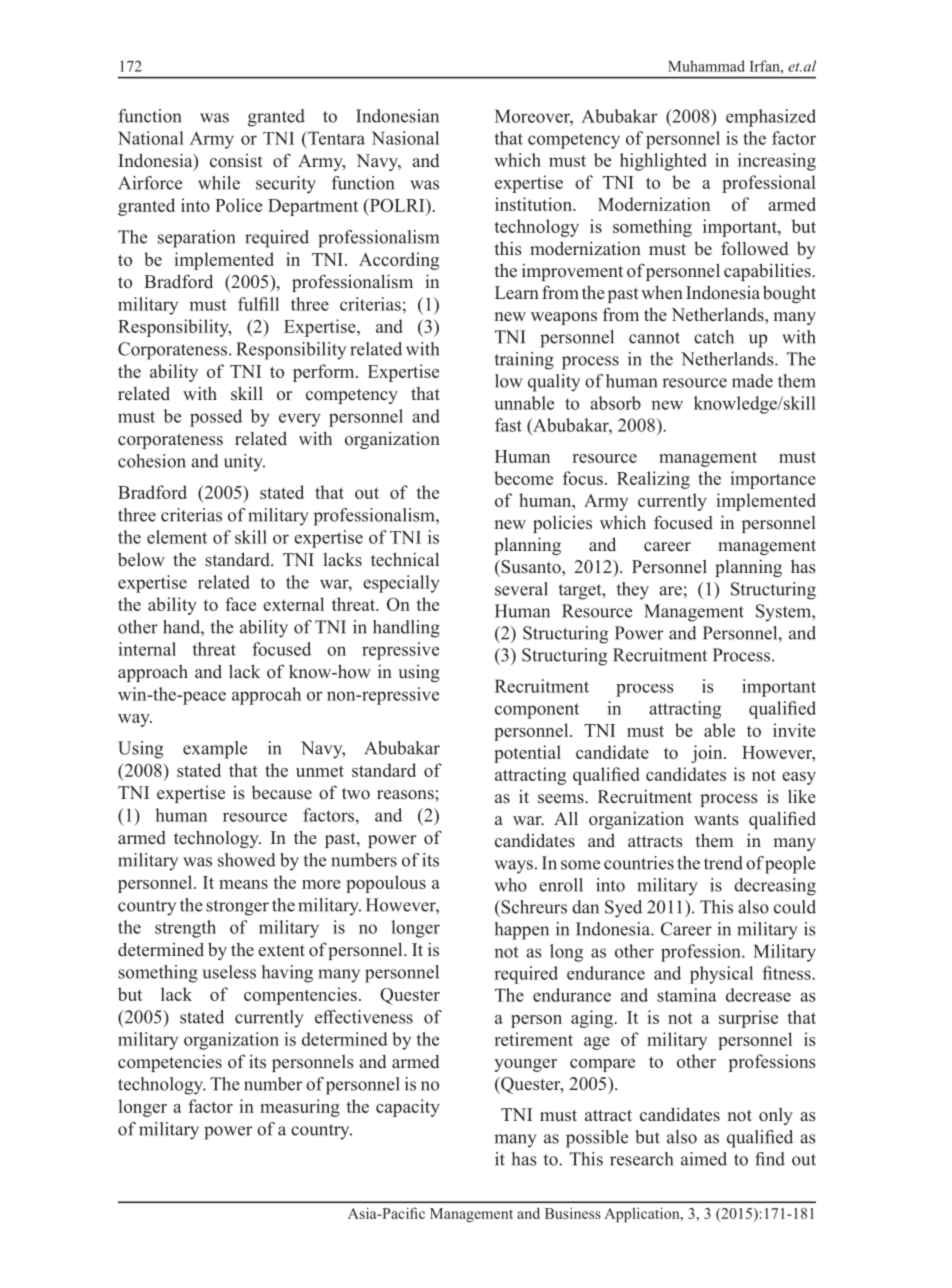  Describe the element at coordinates (521, 589) in the page. I see `several` at that location.
